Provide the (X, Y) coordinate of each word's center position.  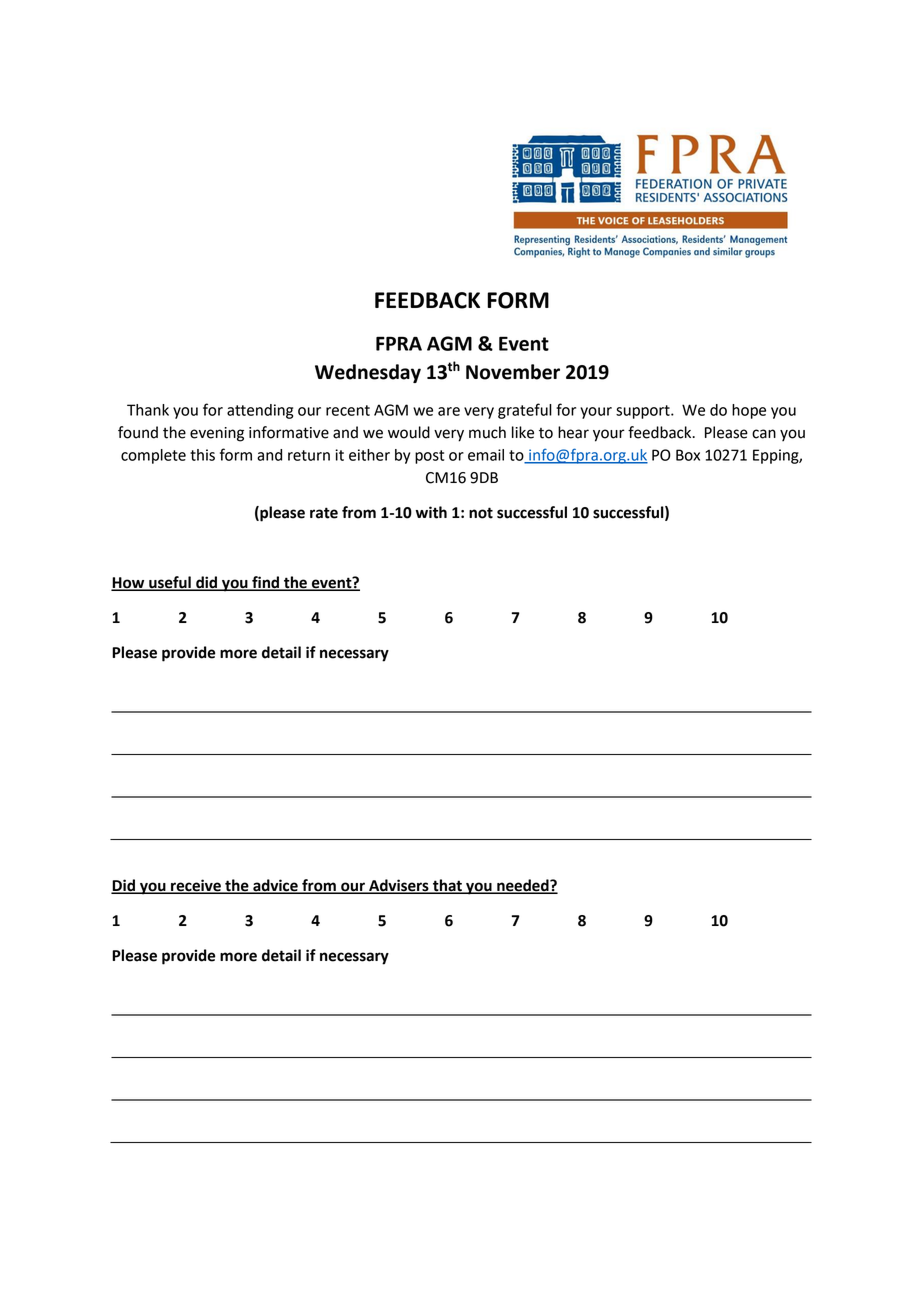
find (266, 583)
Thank (148, 410)
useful (170, 583)
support (644, 412)
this (202, 455)
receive (196, 886)
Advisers (399, 886)
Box (688, 455)
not (481, 513)
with (431, 512)
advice (275, 886)
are (449, 411)
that (447, 886)
